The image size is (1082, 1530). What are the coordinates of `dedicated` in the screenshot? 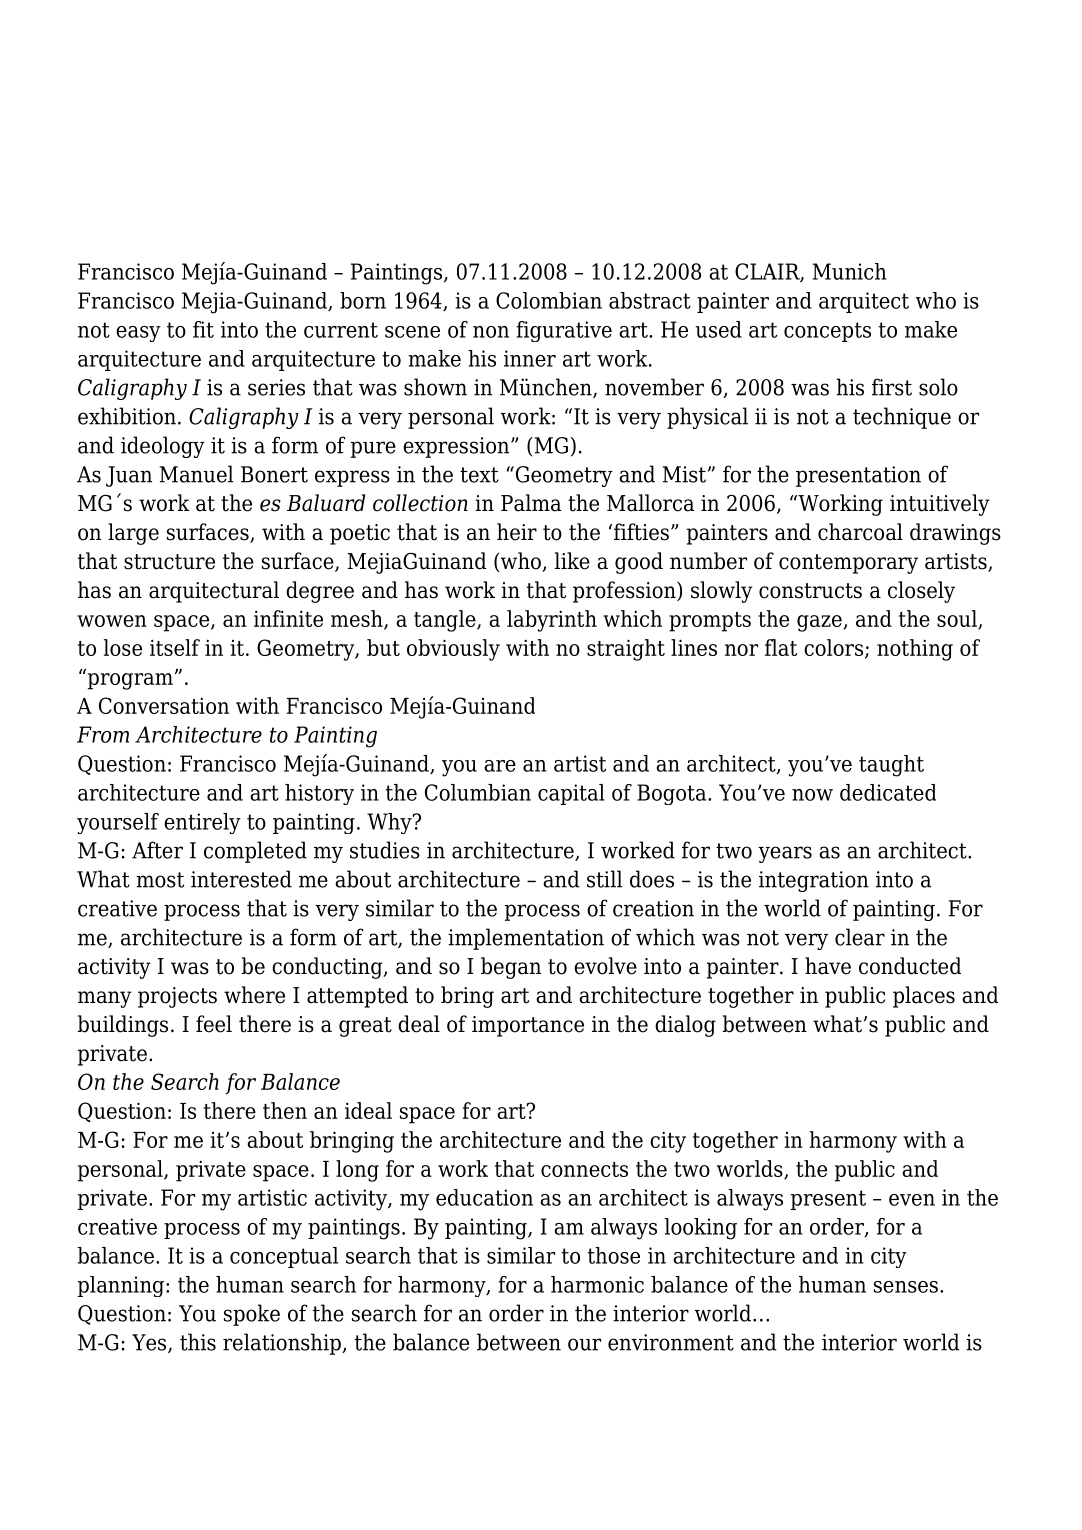 It's located at (888, 792).
